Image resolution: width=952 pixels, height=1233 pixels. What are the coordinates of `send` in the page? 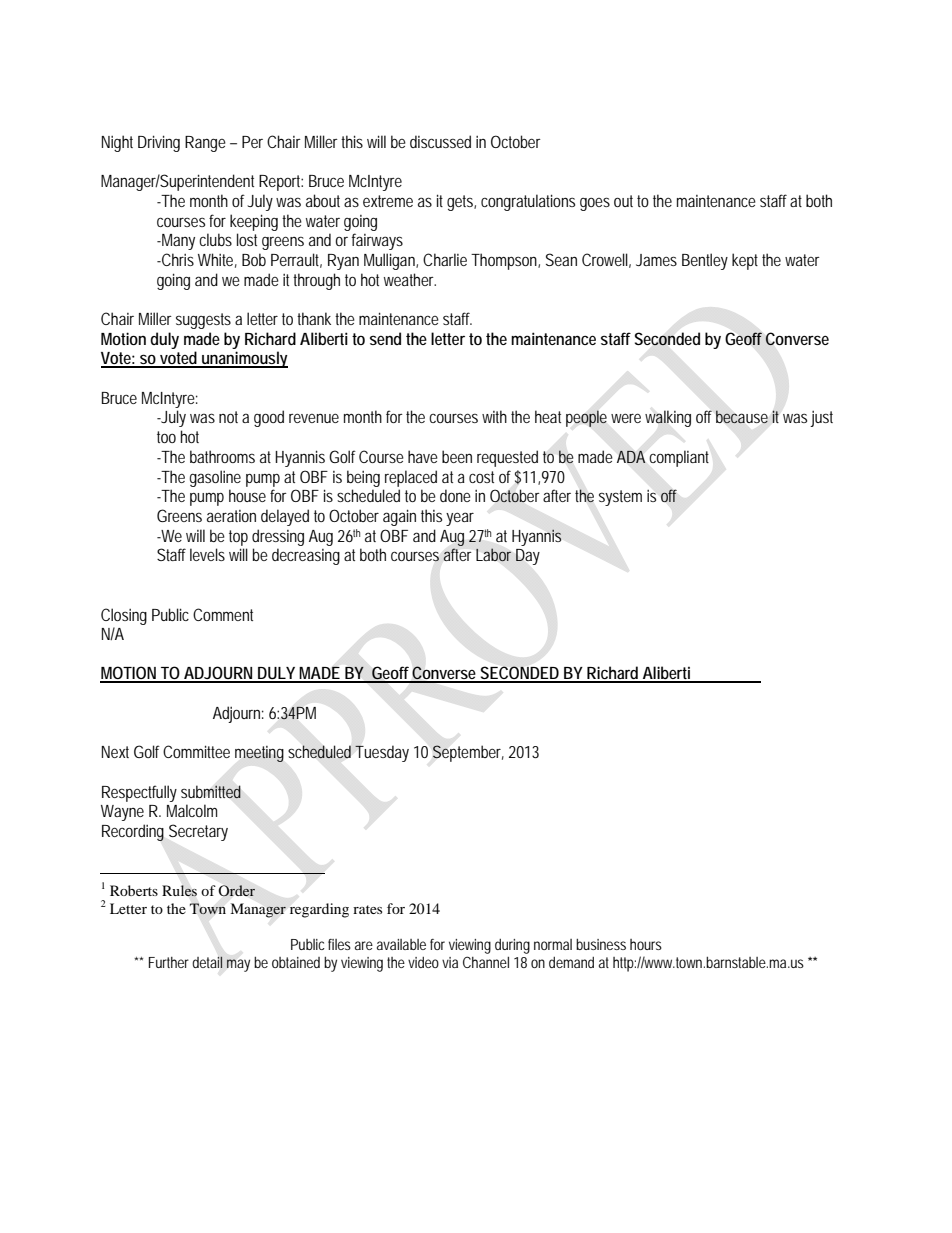 It's located at (385, 338).
